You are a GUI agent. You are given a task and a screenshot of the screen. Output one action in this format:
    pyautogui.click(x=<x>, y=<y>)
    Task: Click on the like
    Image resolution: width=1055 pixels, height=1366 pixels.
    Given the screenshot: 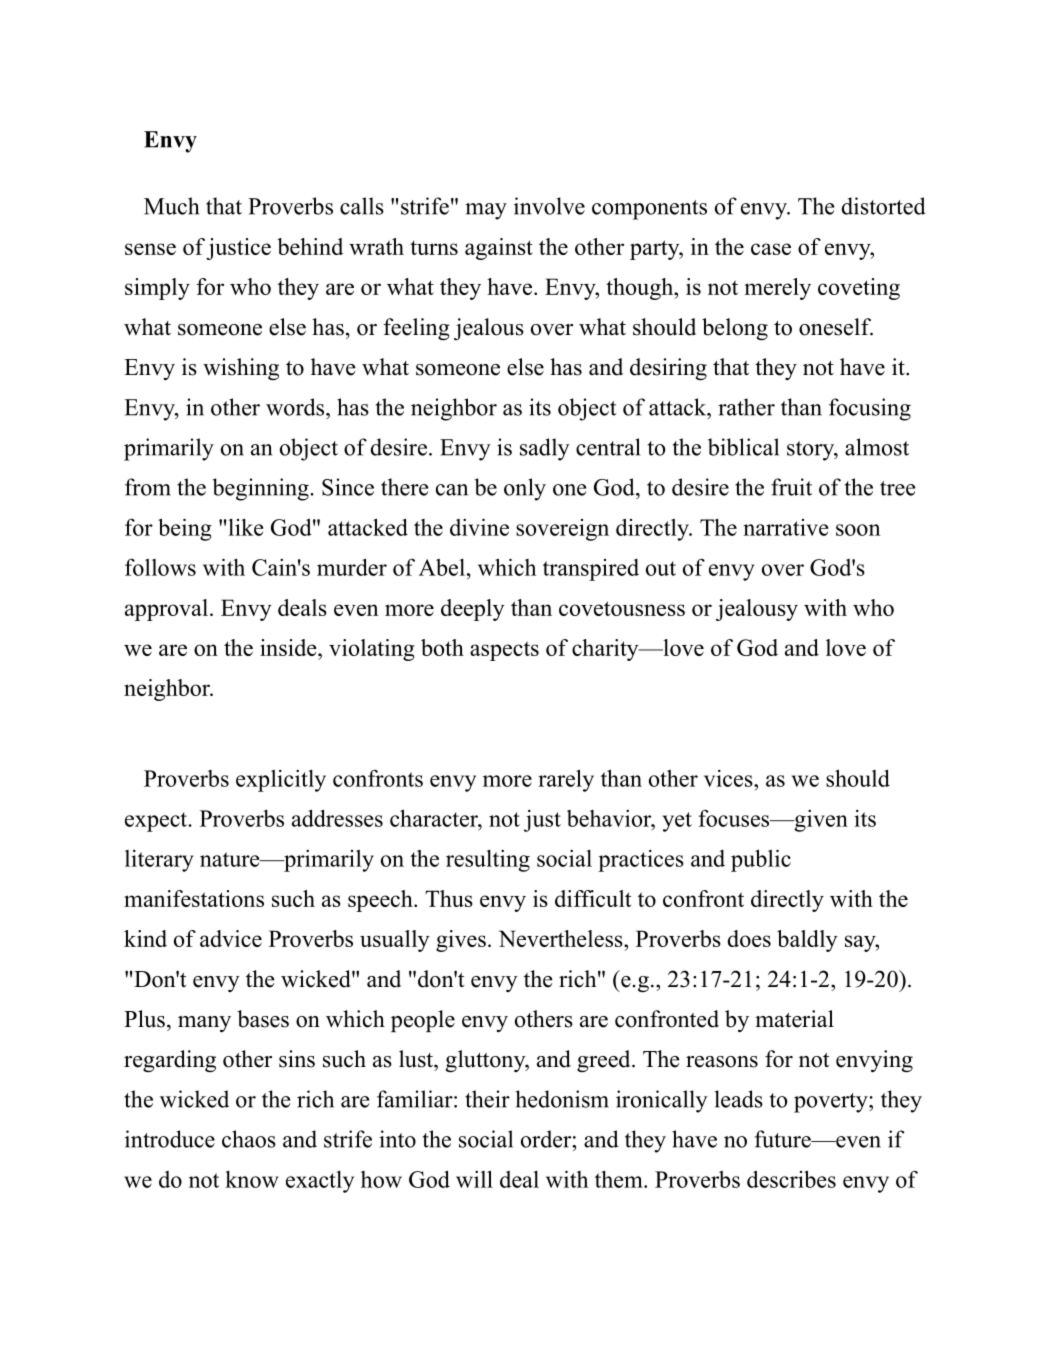 What is the action you would take?
    pyautogui.click(x=245, y=527)
